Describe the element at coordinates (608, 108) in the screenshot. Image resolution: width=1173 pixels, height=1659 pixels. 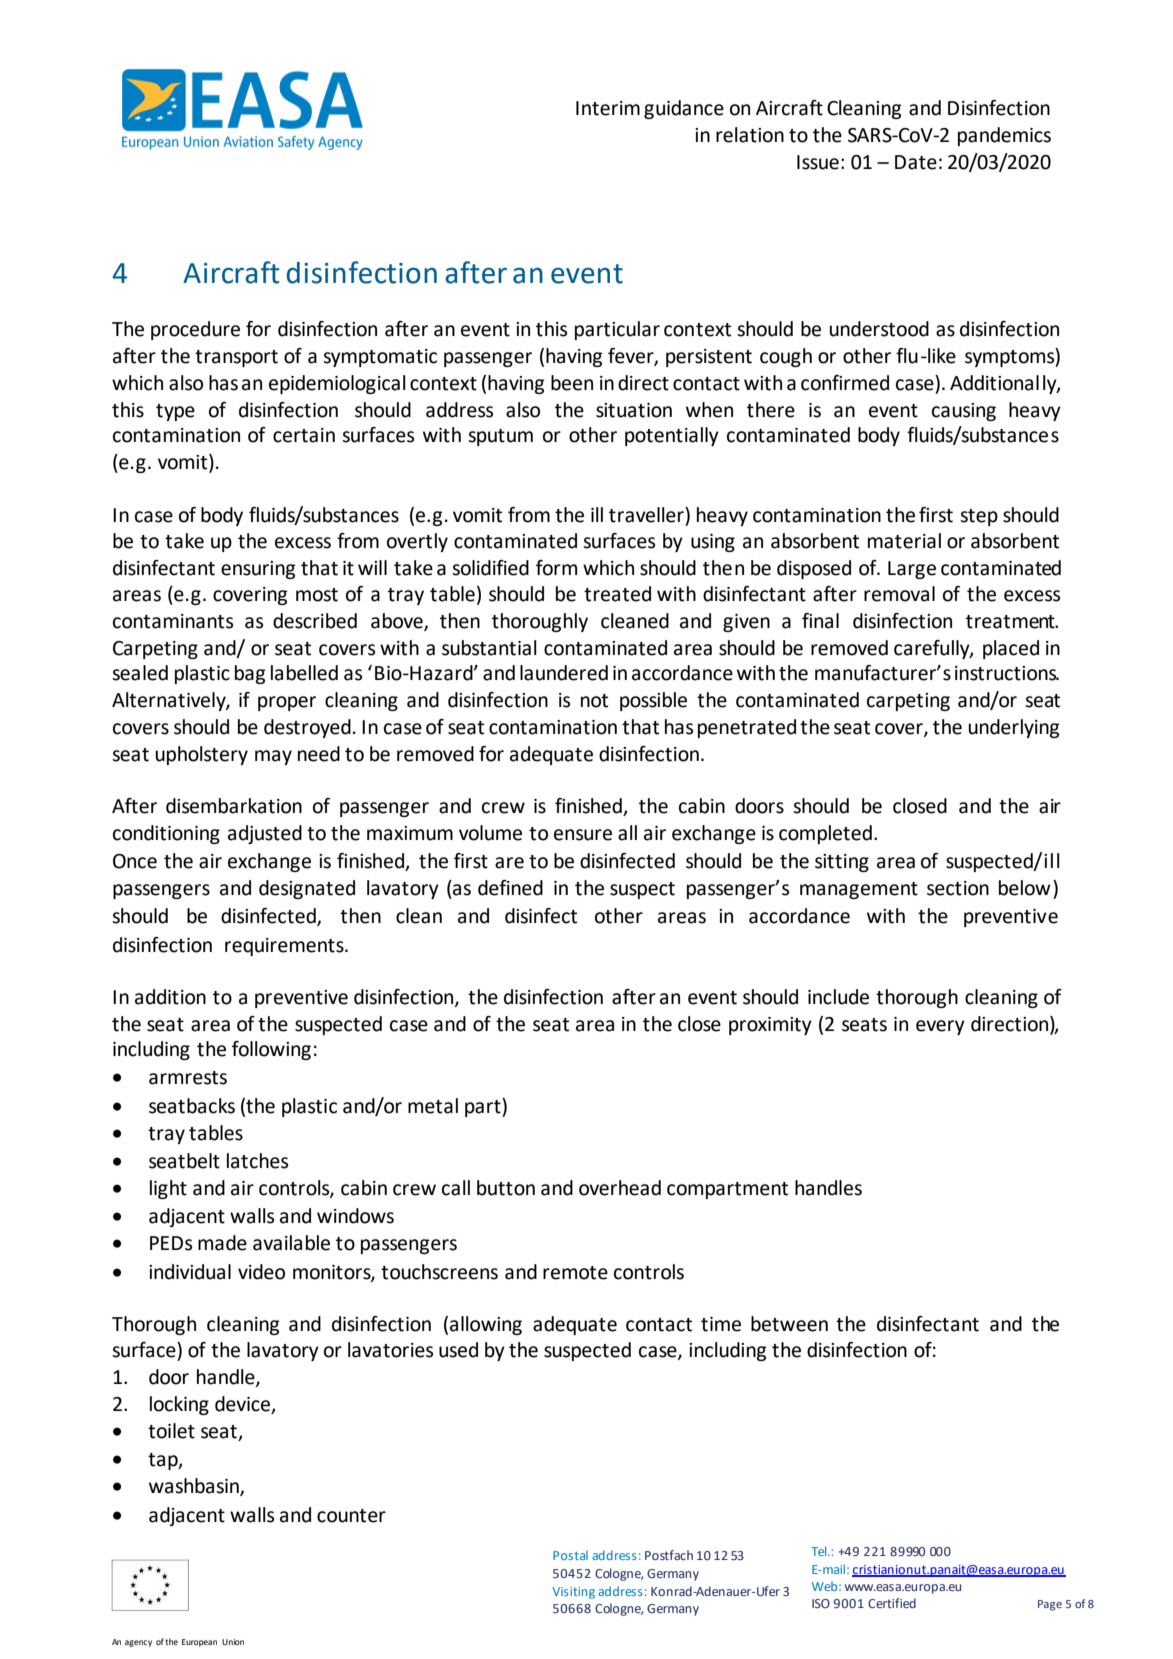
I see `Interim` at that location.
